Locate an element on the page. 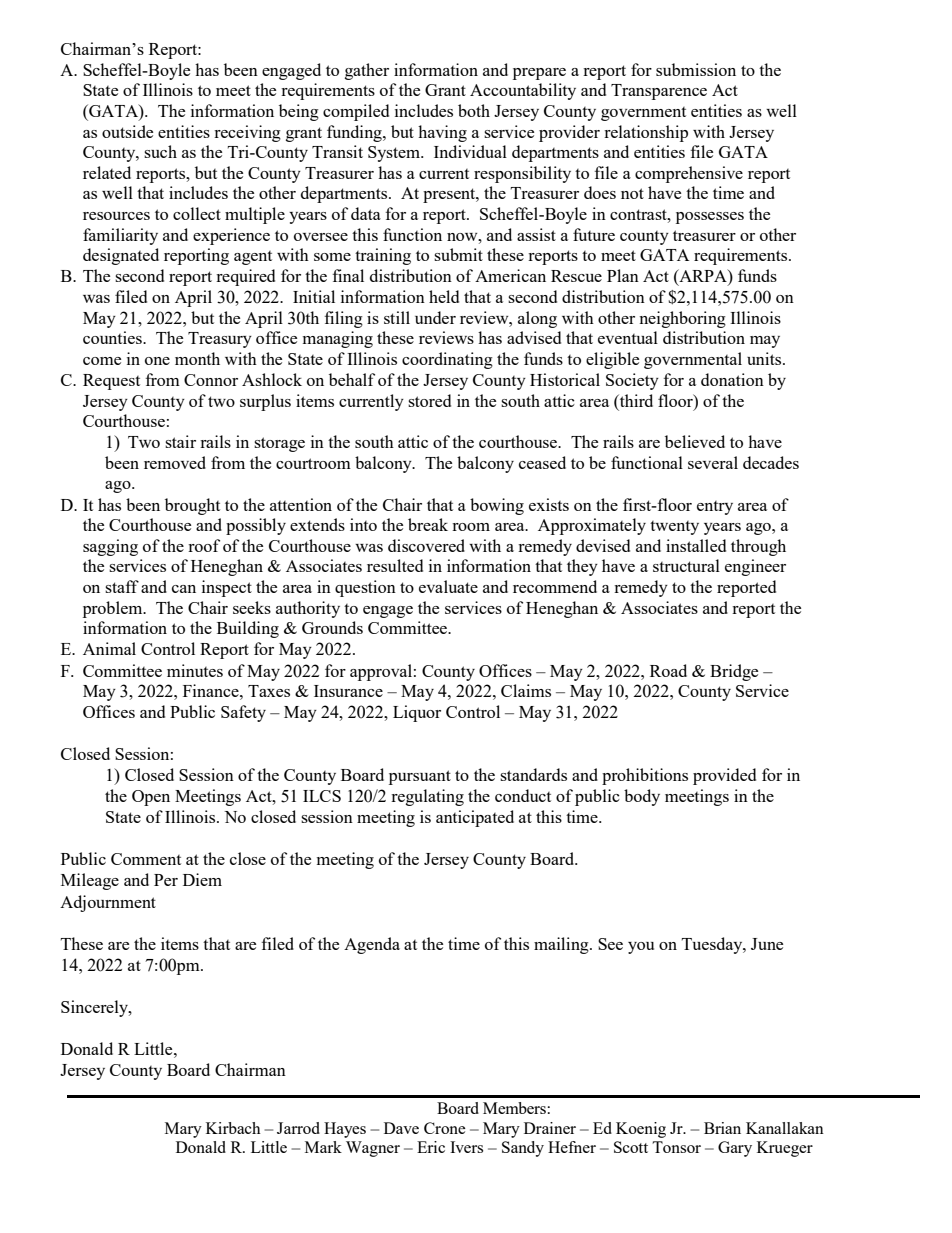  believed is located at coordinates (695, 441).
